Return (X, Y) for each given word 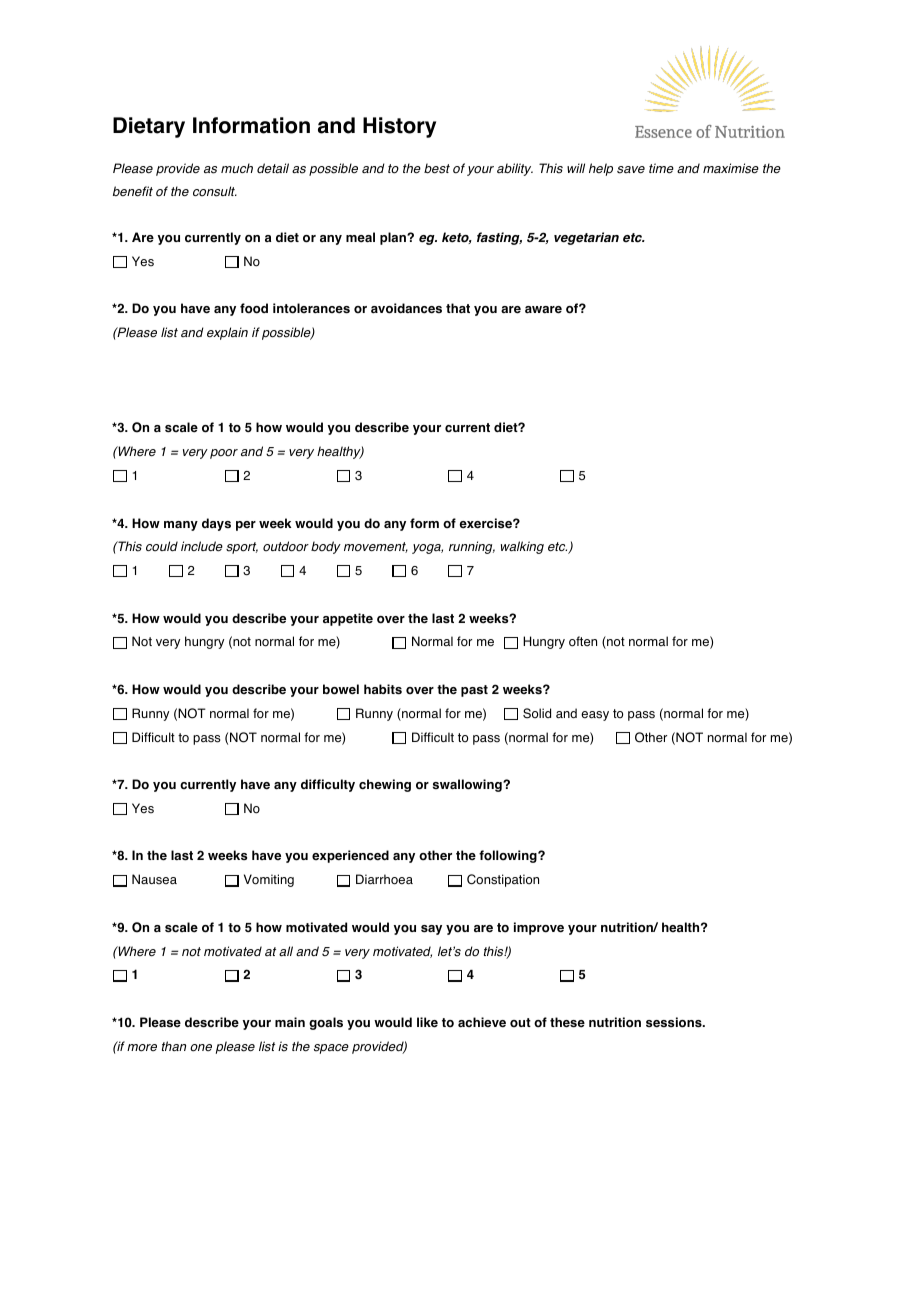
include (202, 546)
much (237, 168)
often (583, 641)
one (201, 1048)
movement (376, 547)
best (437, 168)
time (661, 168)
